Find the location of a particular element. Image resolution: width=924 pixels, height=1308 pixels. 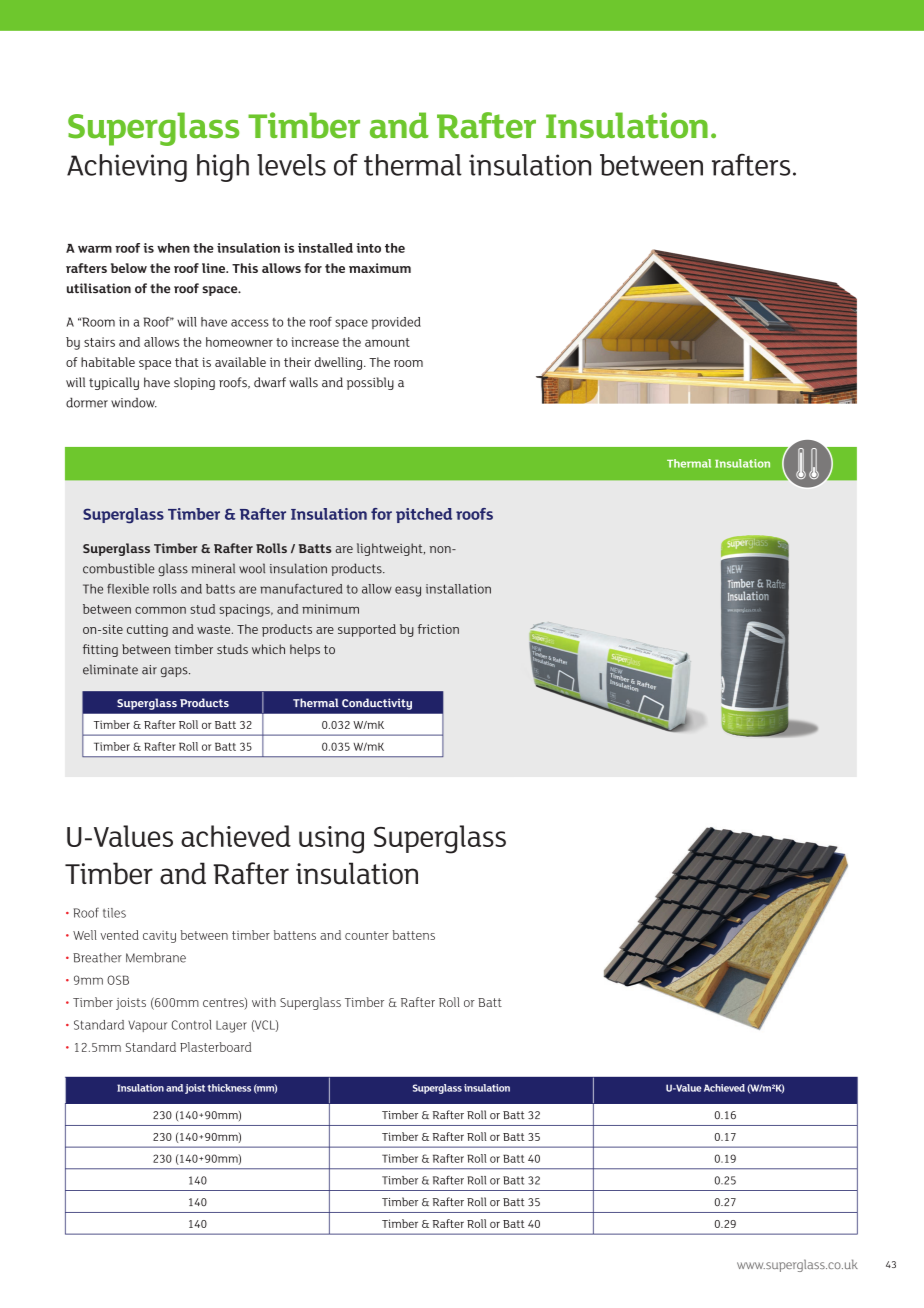

possibly is located at coordinates (370, 383).
